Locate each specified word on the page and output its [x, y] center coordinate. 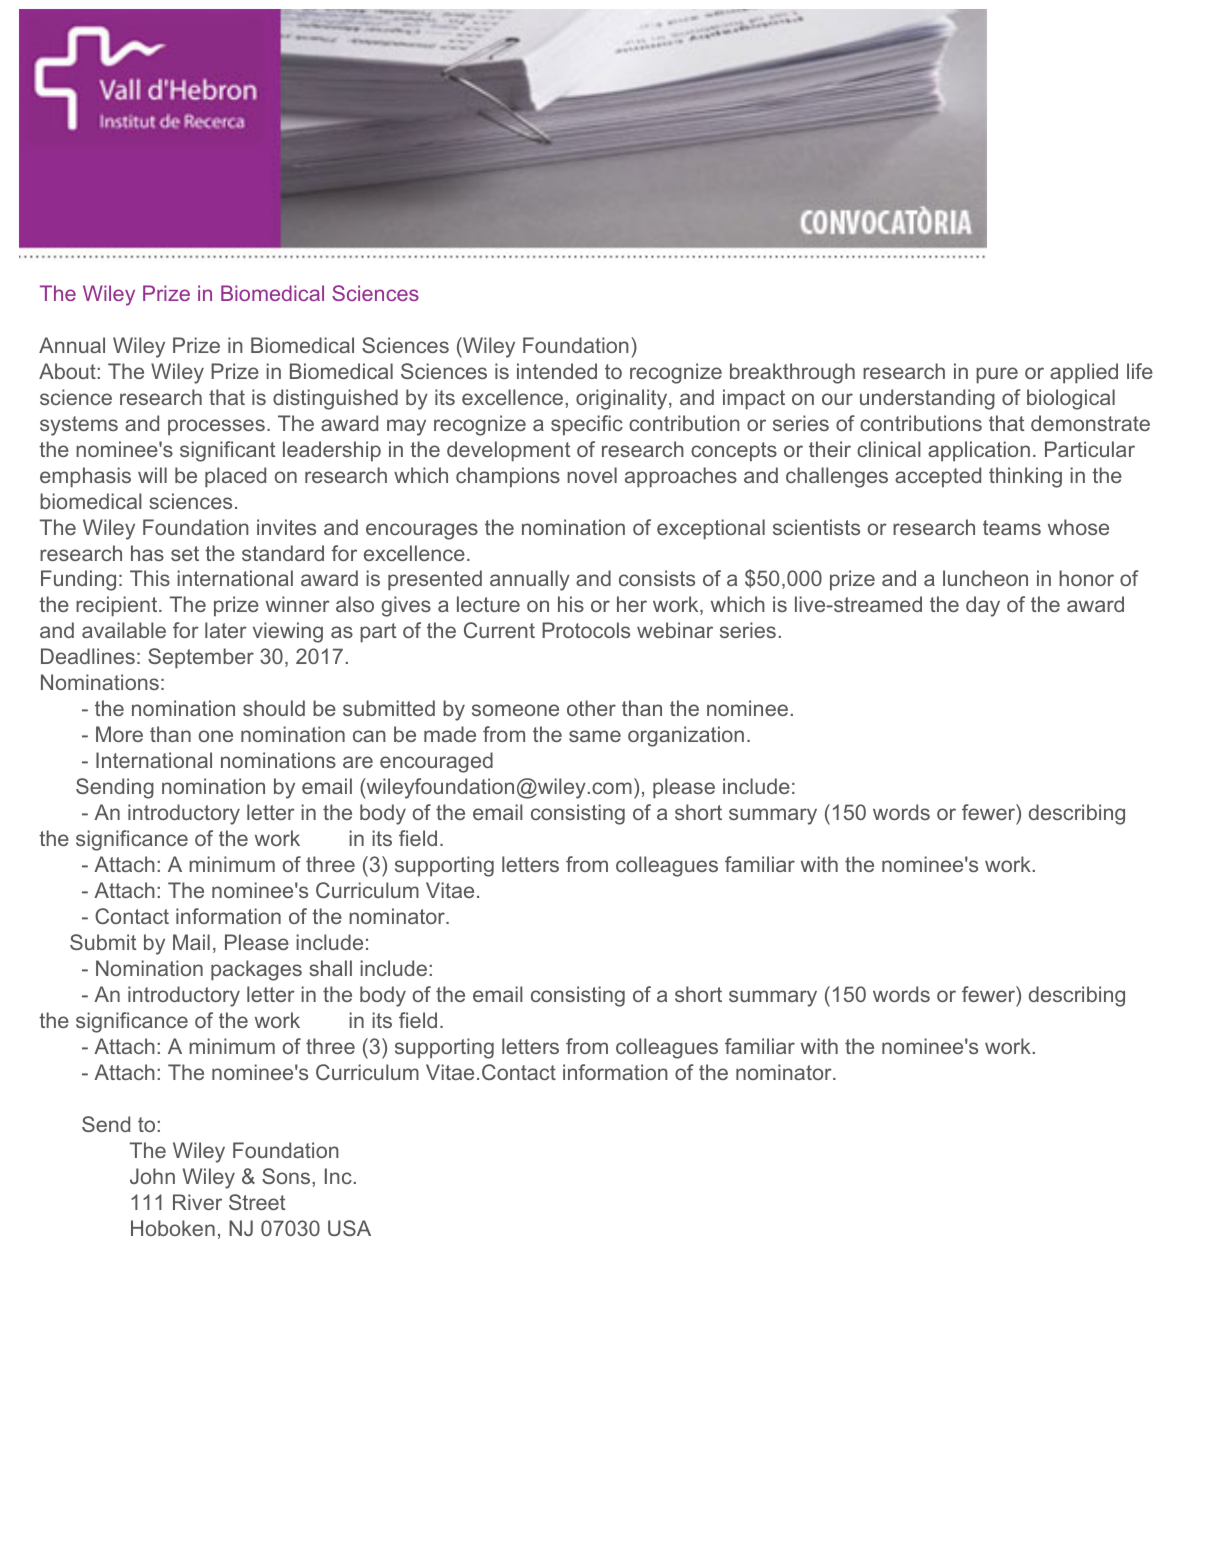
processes [216, 427]
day [983, 606]
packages [256, 970]
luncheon [985, 578]
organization [686, 736]
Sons [287, 1176]
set [185, 553]
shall [330, 968]
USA [349, 1228]
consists [657, 578]
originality [623, 399]
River [197, 1202]
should [274, 708]
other [591, 708]
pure [997, 375]
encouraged [436, 762]
